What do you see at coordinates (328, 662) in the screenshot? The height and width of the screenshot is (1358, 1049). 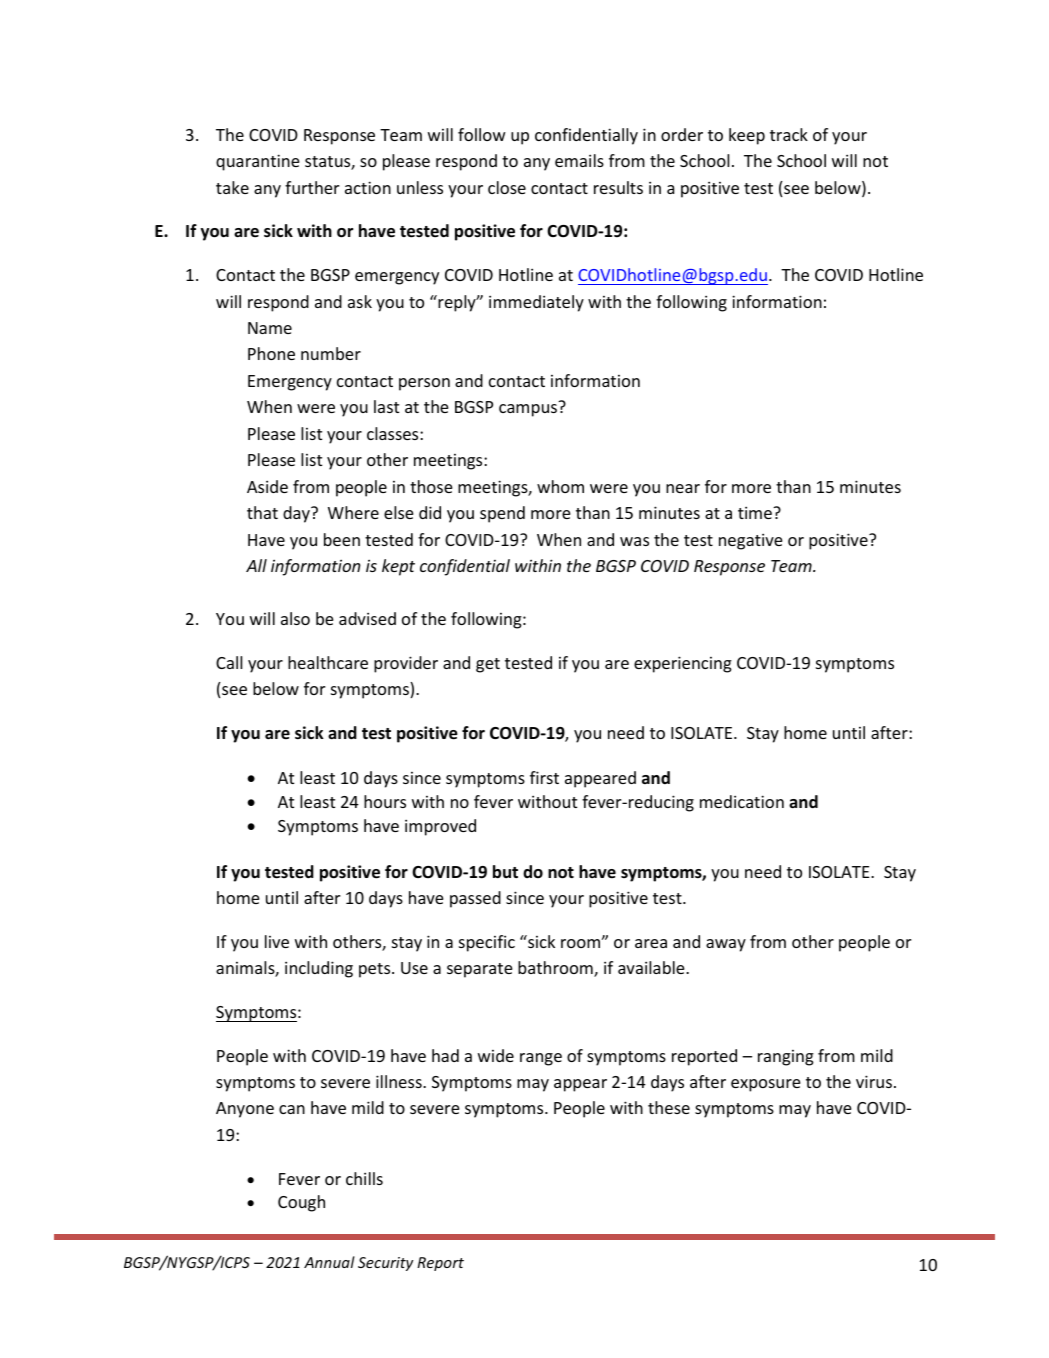 I see `healthcare` at bounding box center [328, 662].
